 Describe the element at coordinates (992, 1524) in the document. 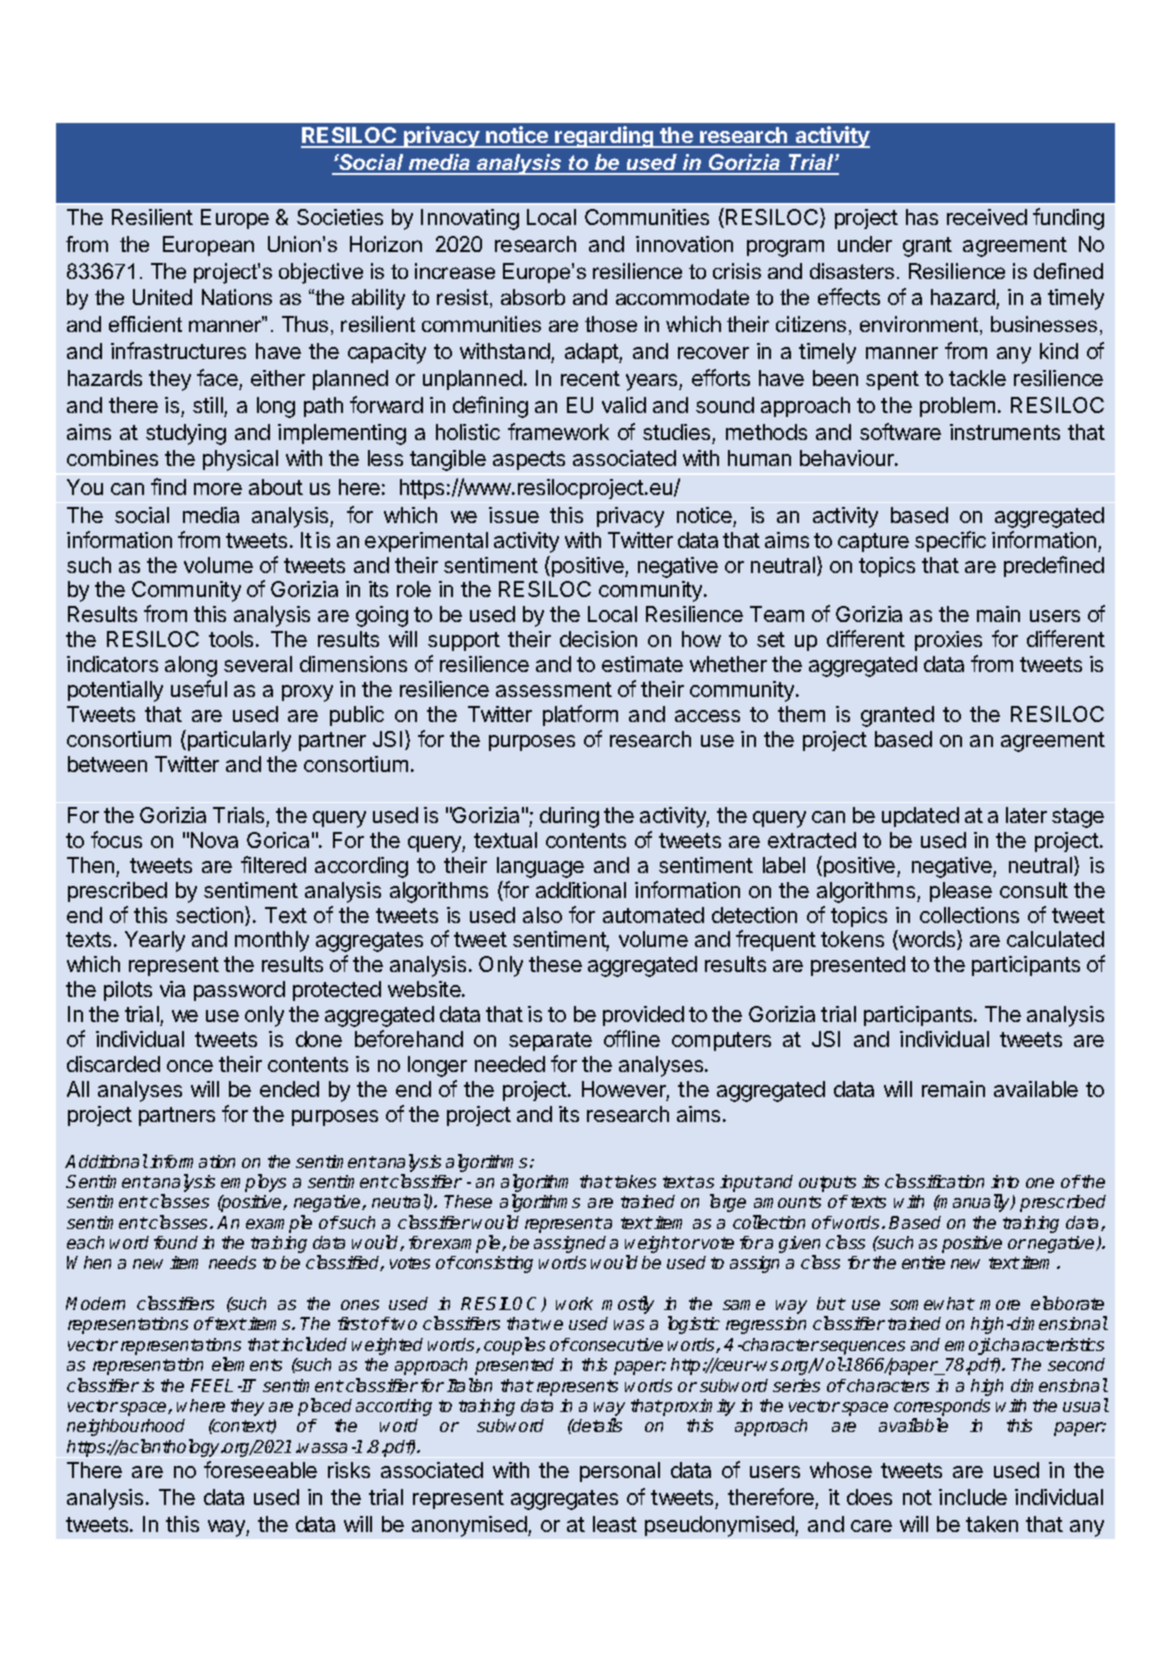

I see `taken` at that location.
